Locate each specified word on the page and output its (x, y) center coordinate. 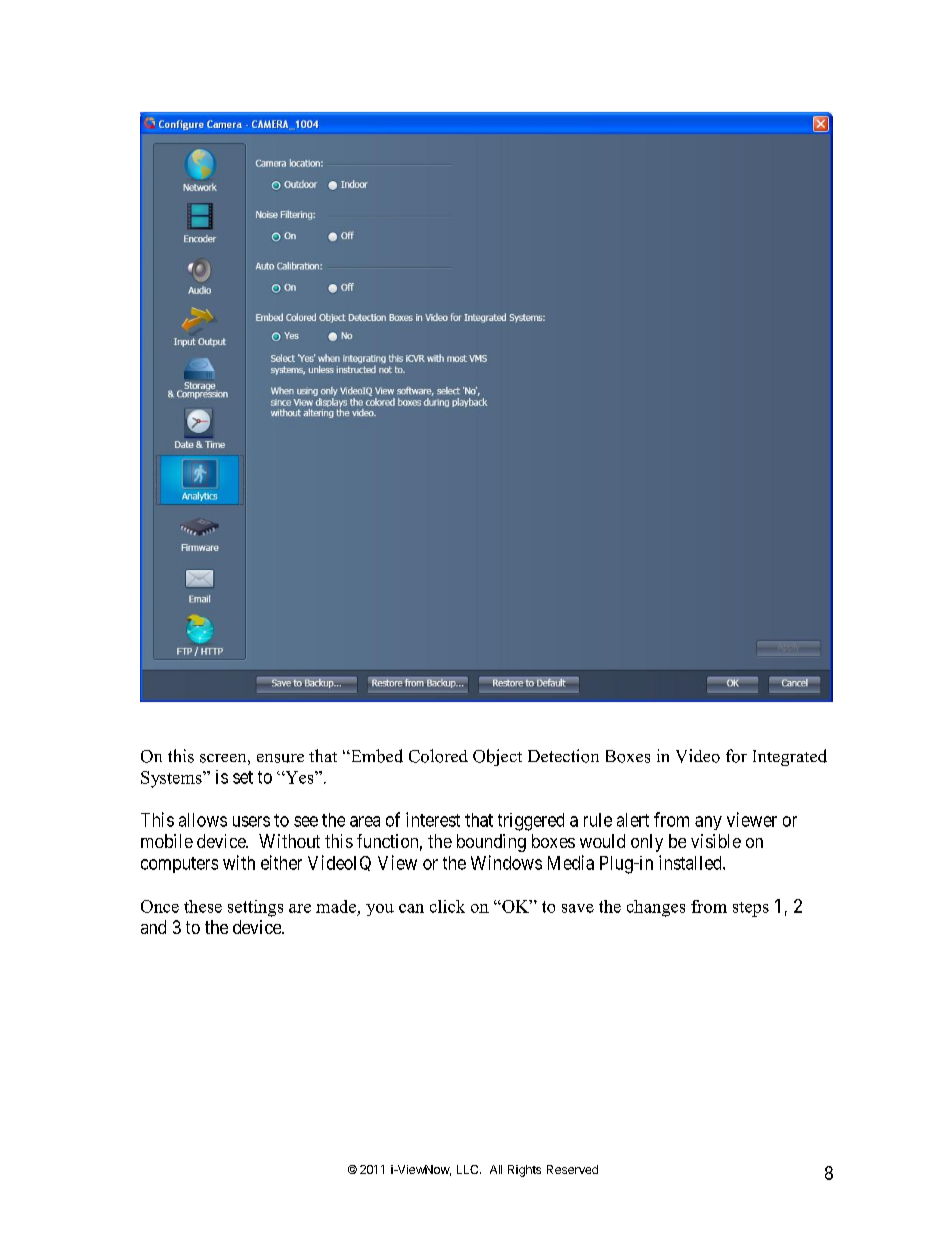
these (203, 906)
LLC (469, 1169)
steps (751, 909)
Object (497, 757)
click (447, 906)
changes (656, 908)
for (736, 756)
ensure (280, 758)
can (411, 908)
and (153, 927)
